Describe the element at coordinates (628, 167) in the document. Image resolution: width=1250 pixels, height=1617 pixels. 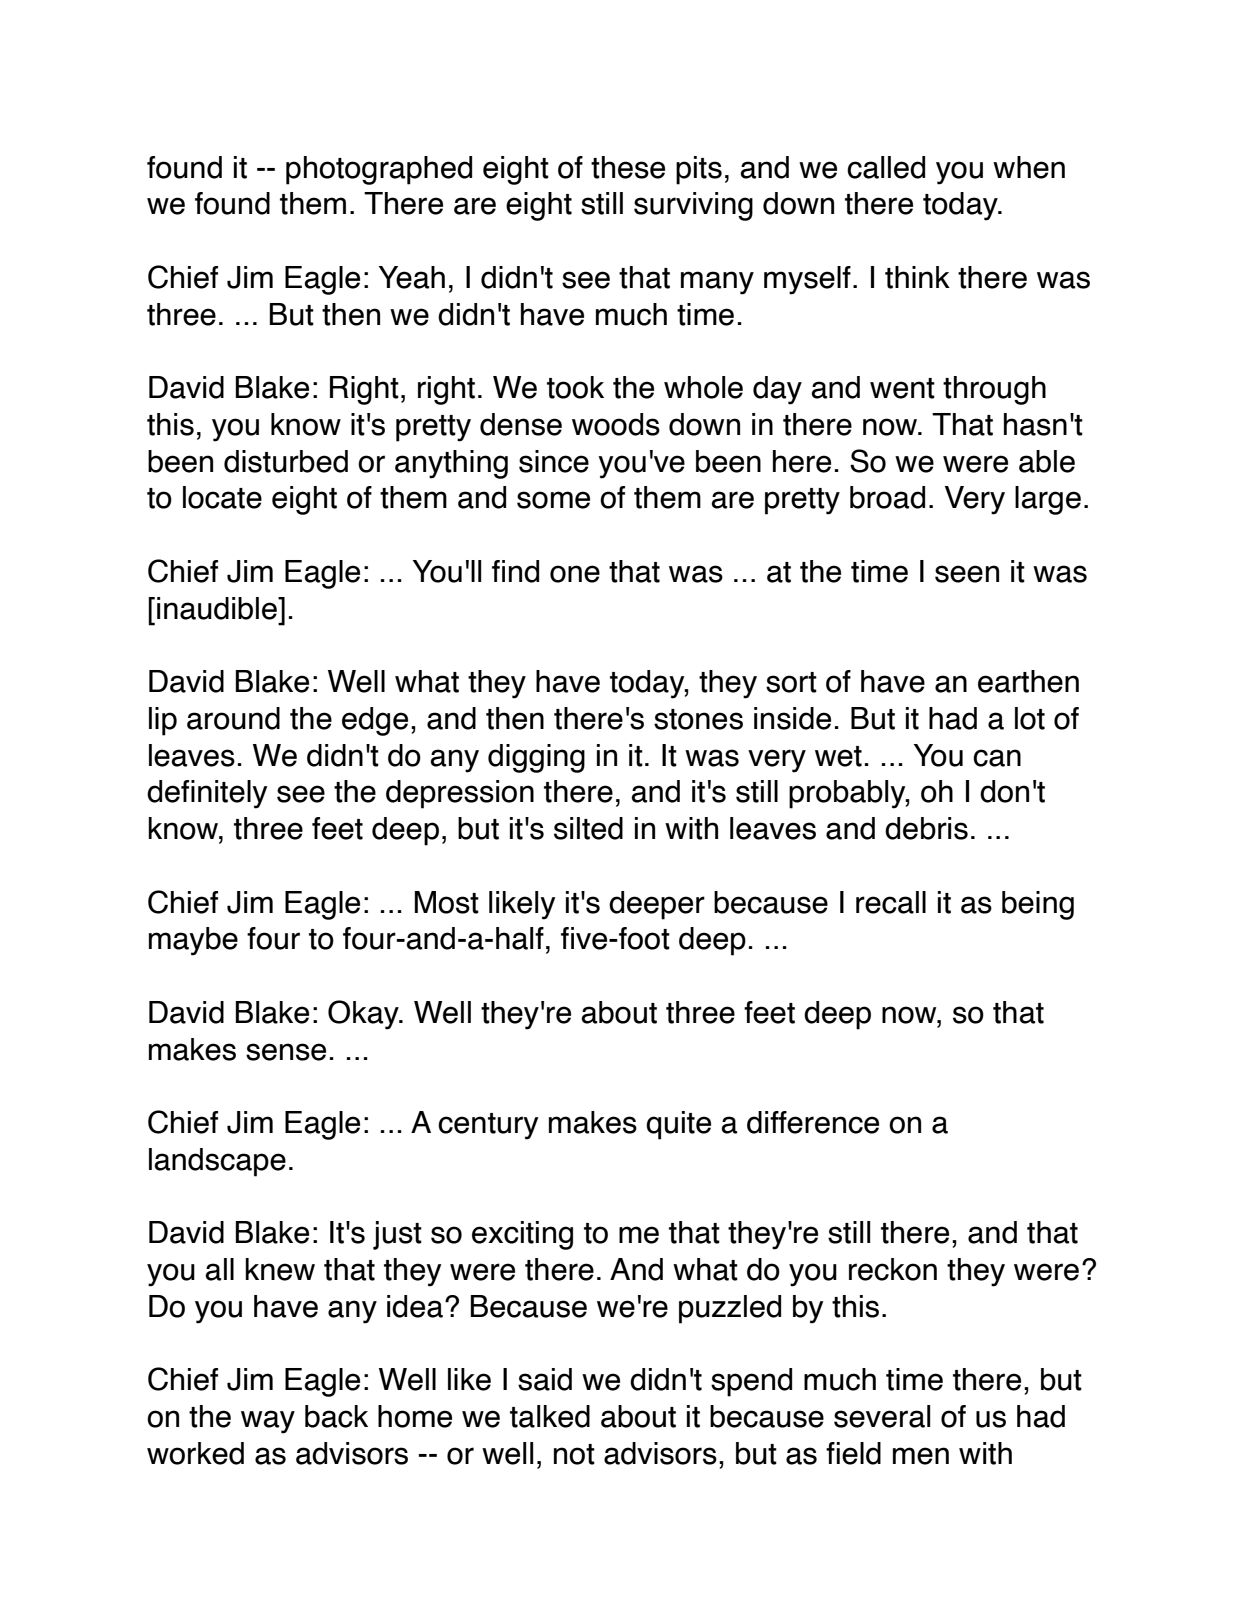
I see `these` at that location.
